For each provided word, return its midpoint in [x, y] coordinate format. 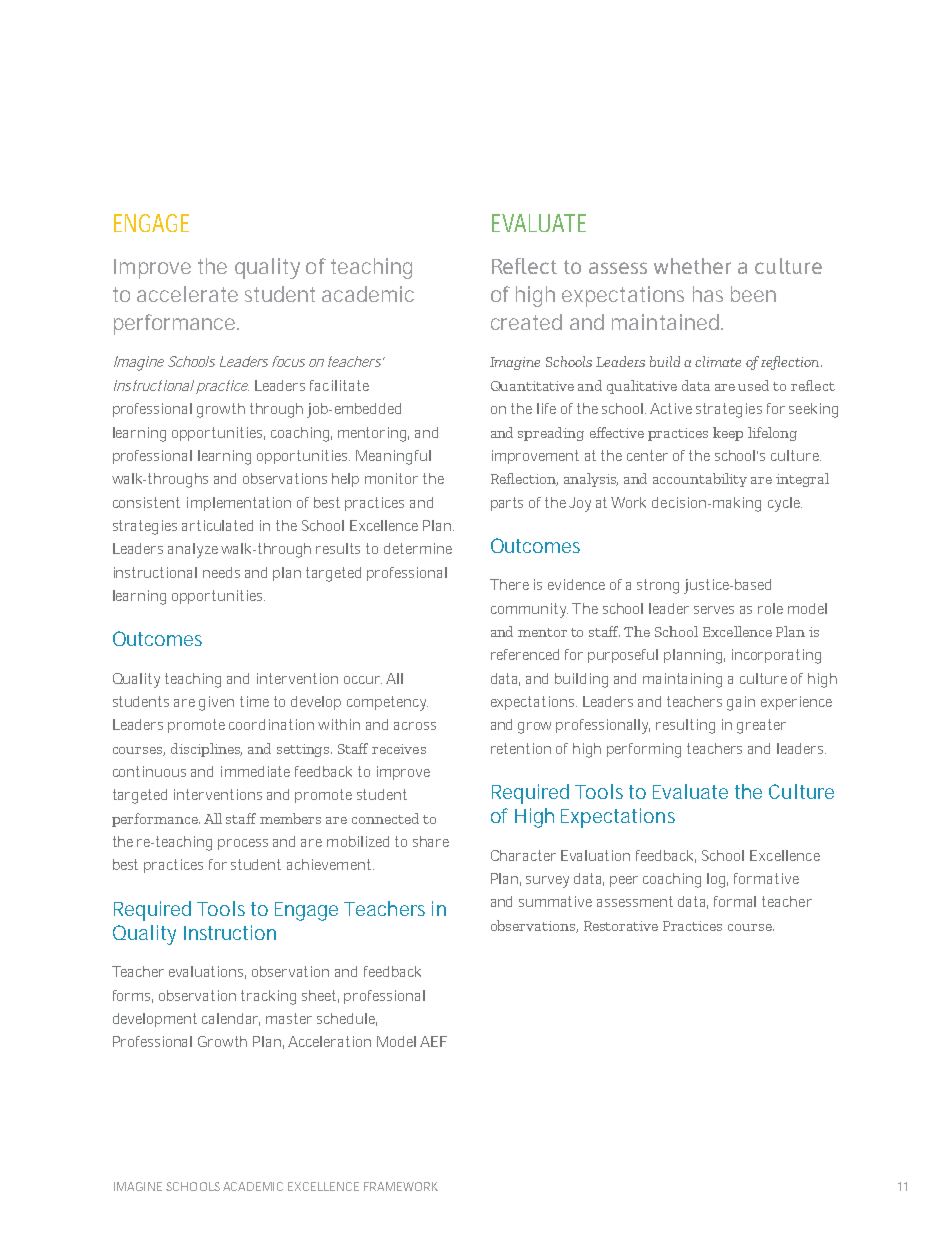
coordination [271, 724]
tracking [268, 997]
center [647, 455]
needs [221, 572]
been [753, 294]
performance [174, 324]
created [526, 322]
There [509, 584]
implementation [239, 504]
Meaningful [393, 457]
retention [521, 748]
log [717, 880]
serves [714, 610]
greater [761, 726]
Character [523, 855]
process [243, 844]
